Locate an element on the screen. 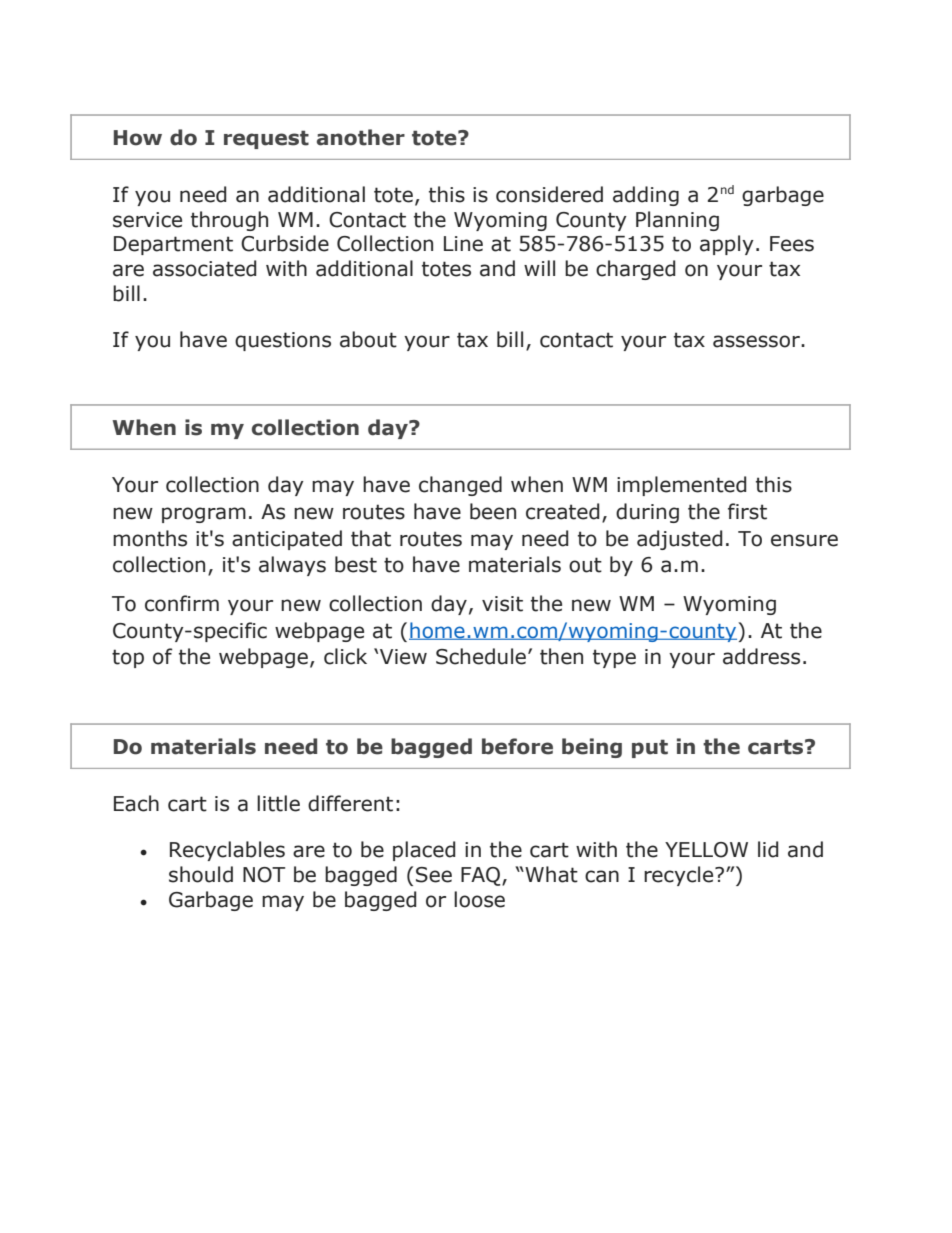 The width and height of the screenshot is (952, 1233). first is located at coordinates (747, 511).
